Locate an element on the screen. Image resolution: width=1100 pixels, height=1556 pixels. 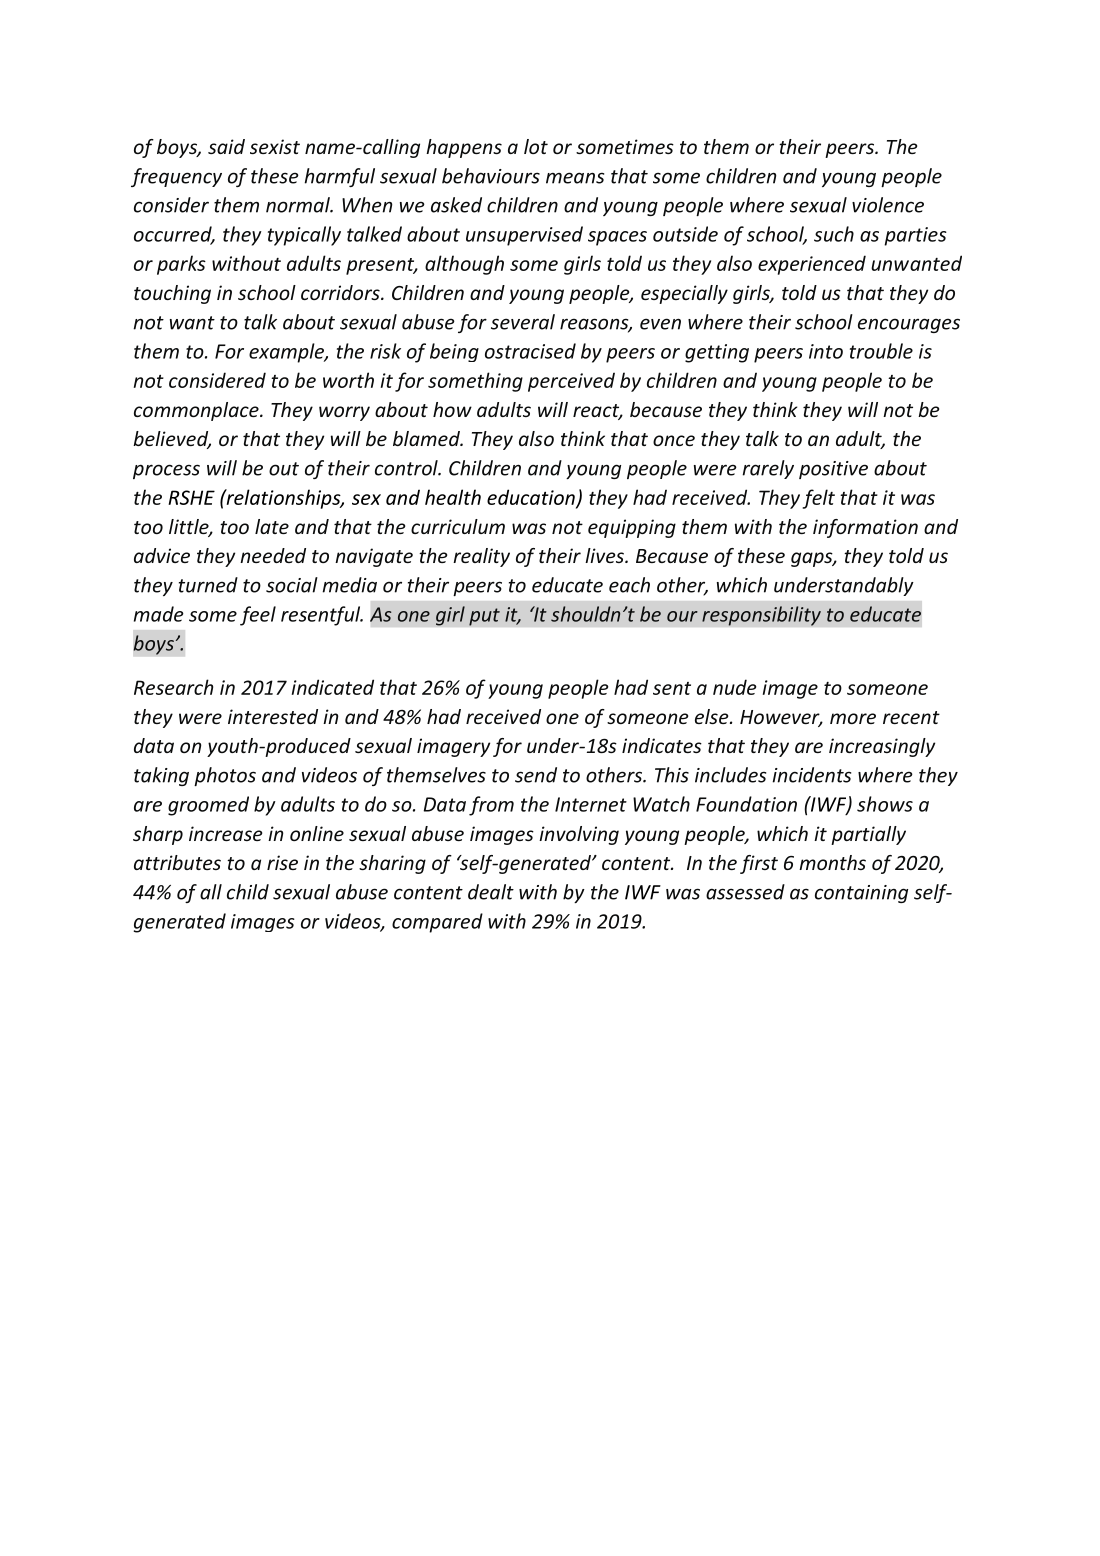
send is located at coordinates (536, 775).
